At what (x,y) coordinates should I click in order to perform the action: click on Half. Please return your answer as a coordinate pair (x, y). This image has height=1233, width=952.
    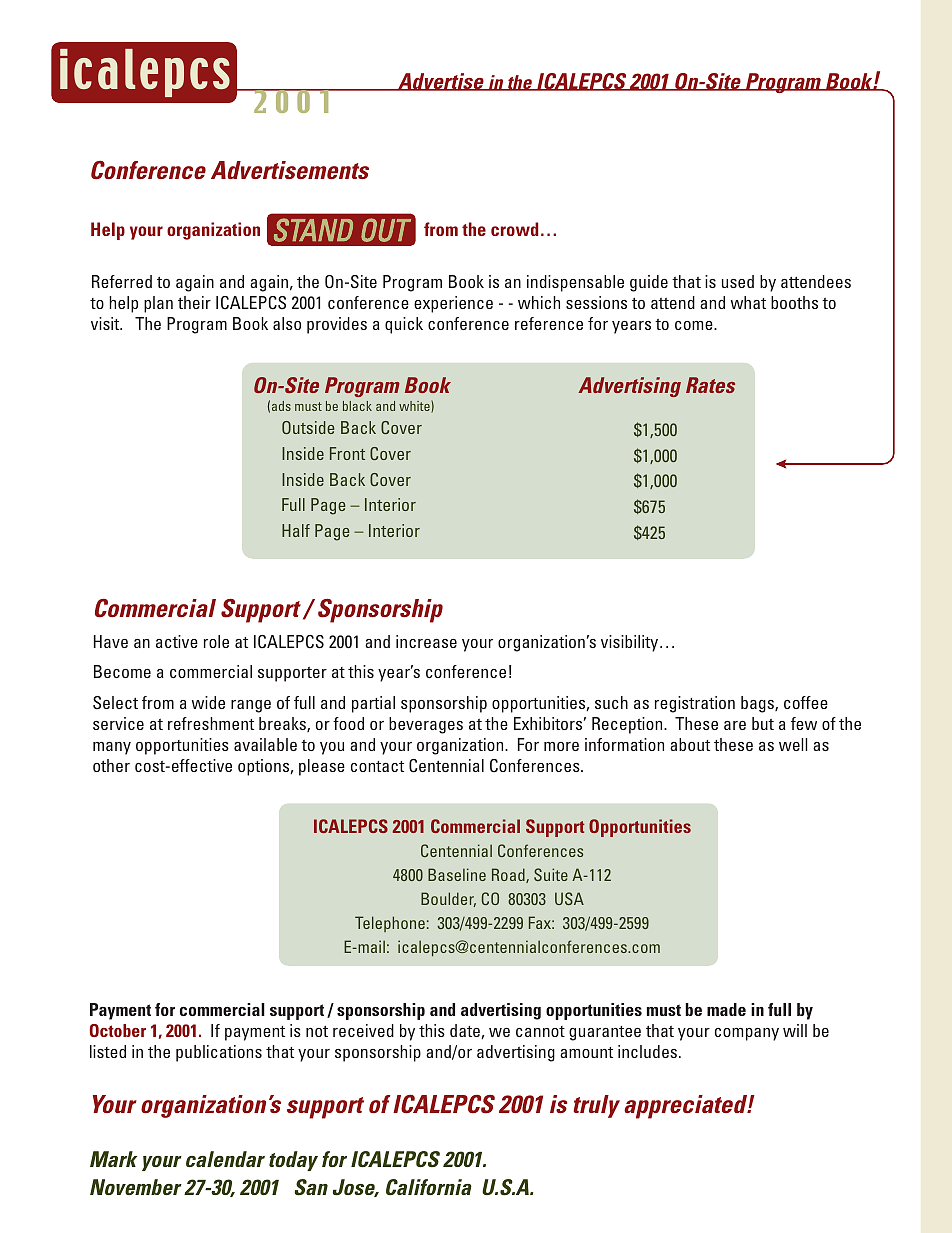
    Looking at the image, I should click on (296, 530).
